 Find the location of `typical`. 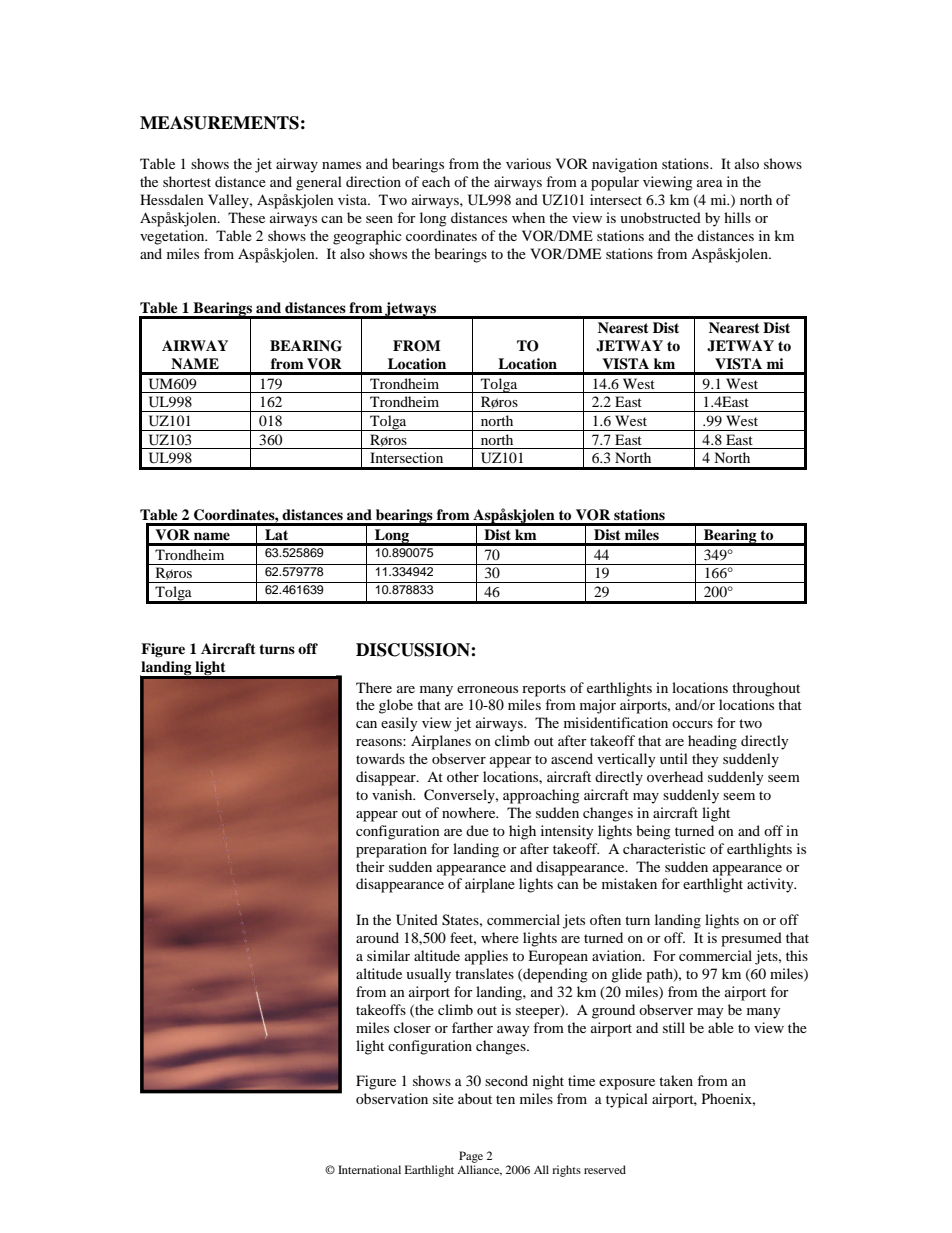

typical is located at coordinates (627, 1100).
